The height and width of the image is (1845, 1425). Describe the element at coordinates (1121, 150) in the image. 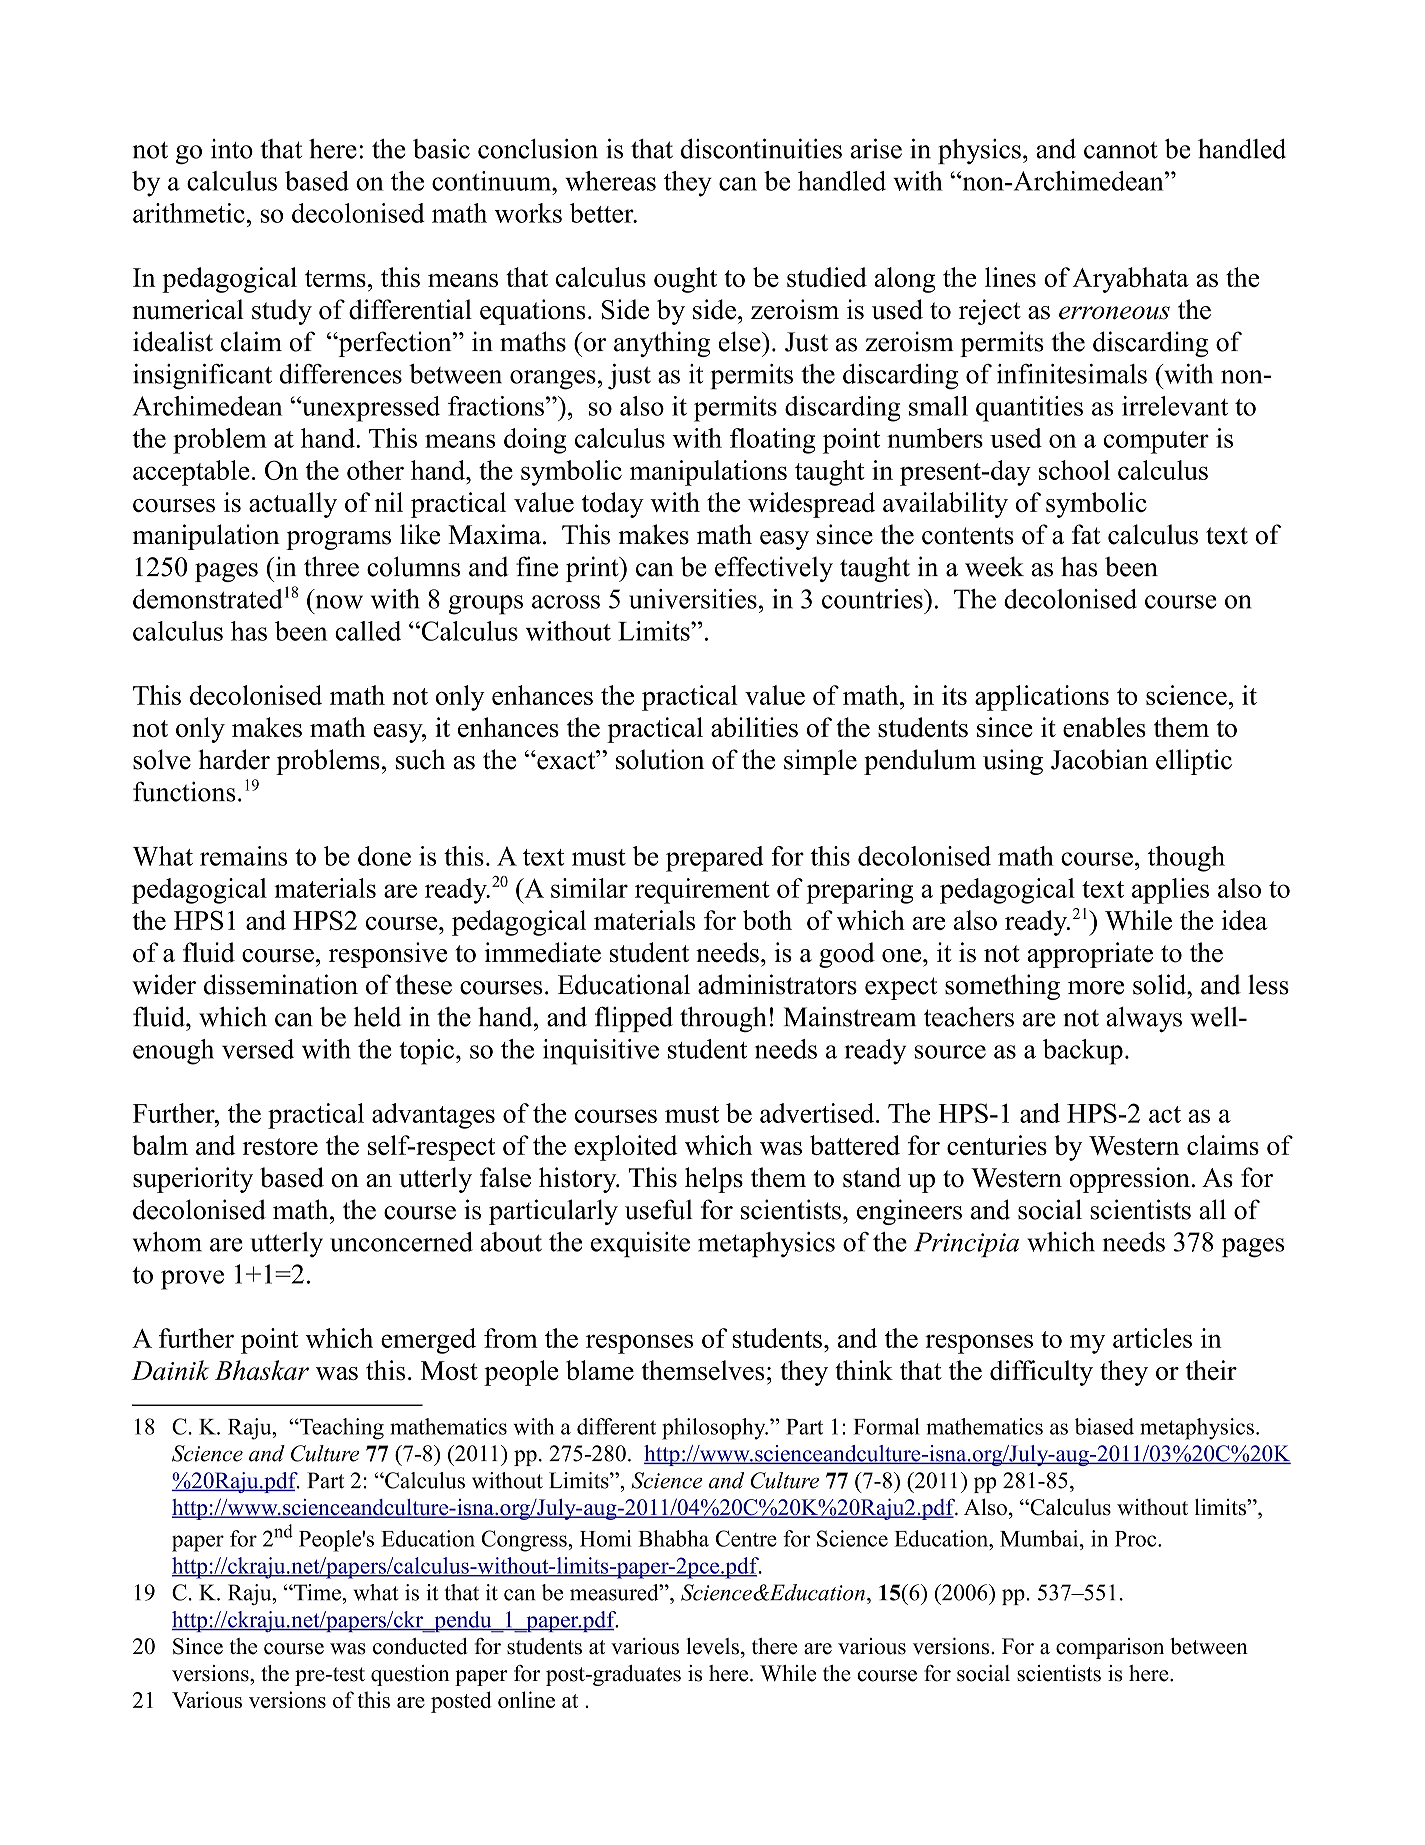

I see `cannot` at that location.
